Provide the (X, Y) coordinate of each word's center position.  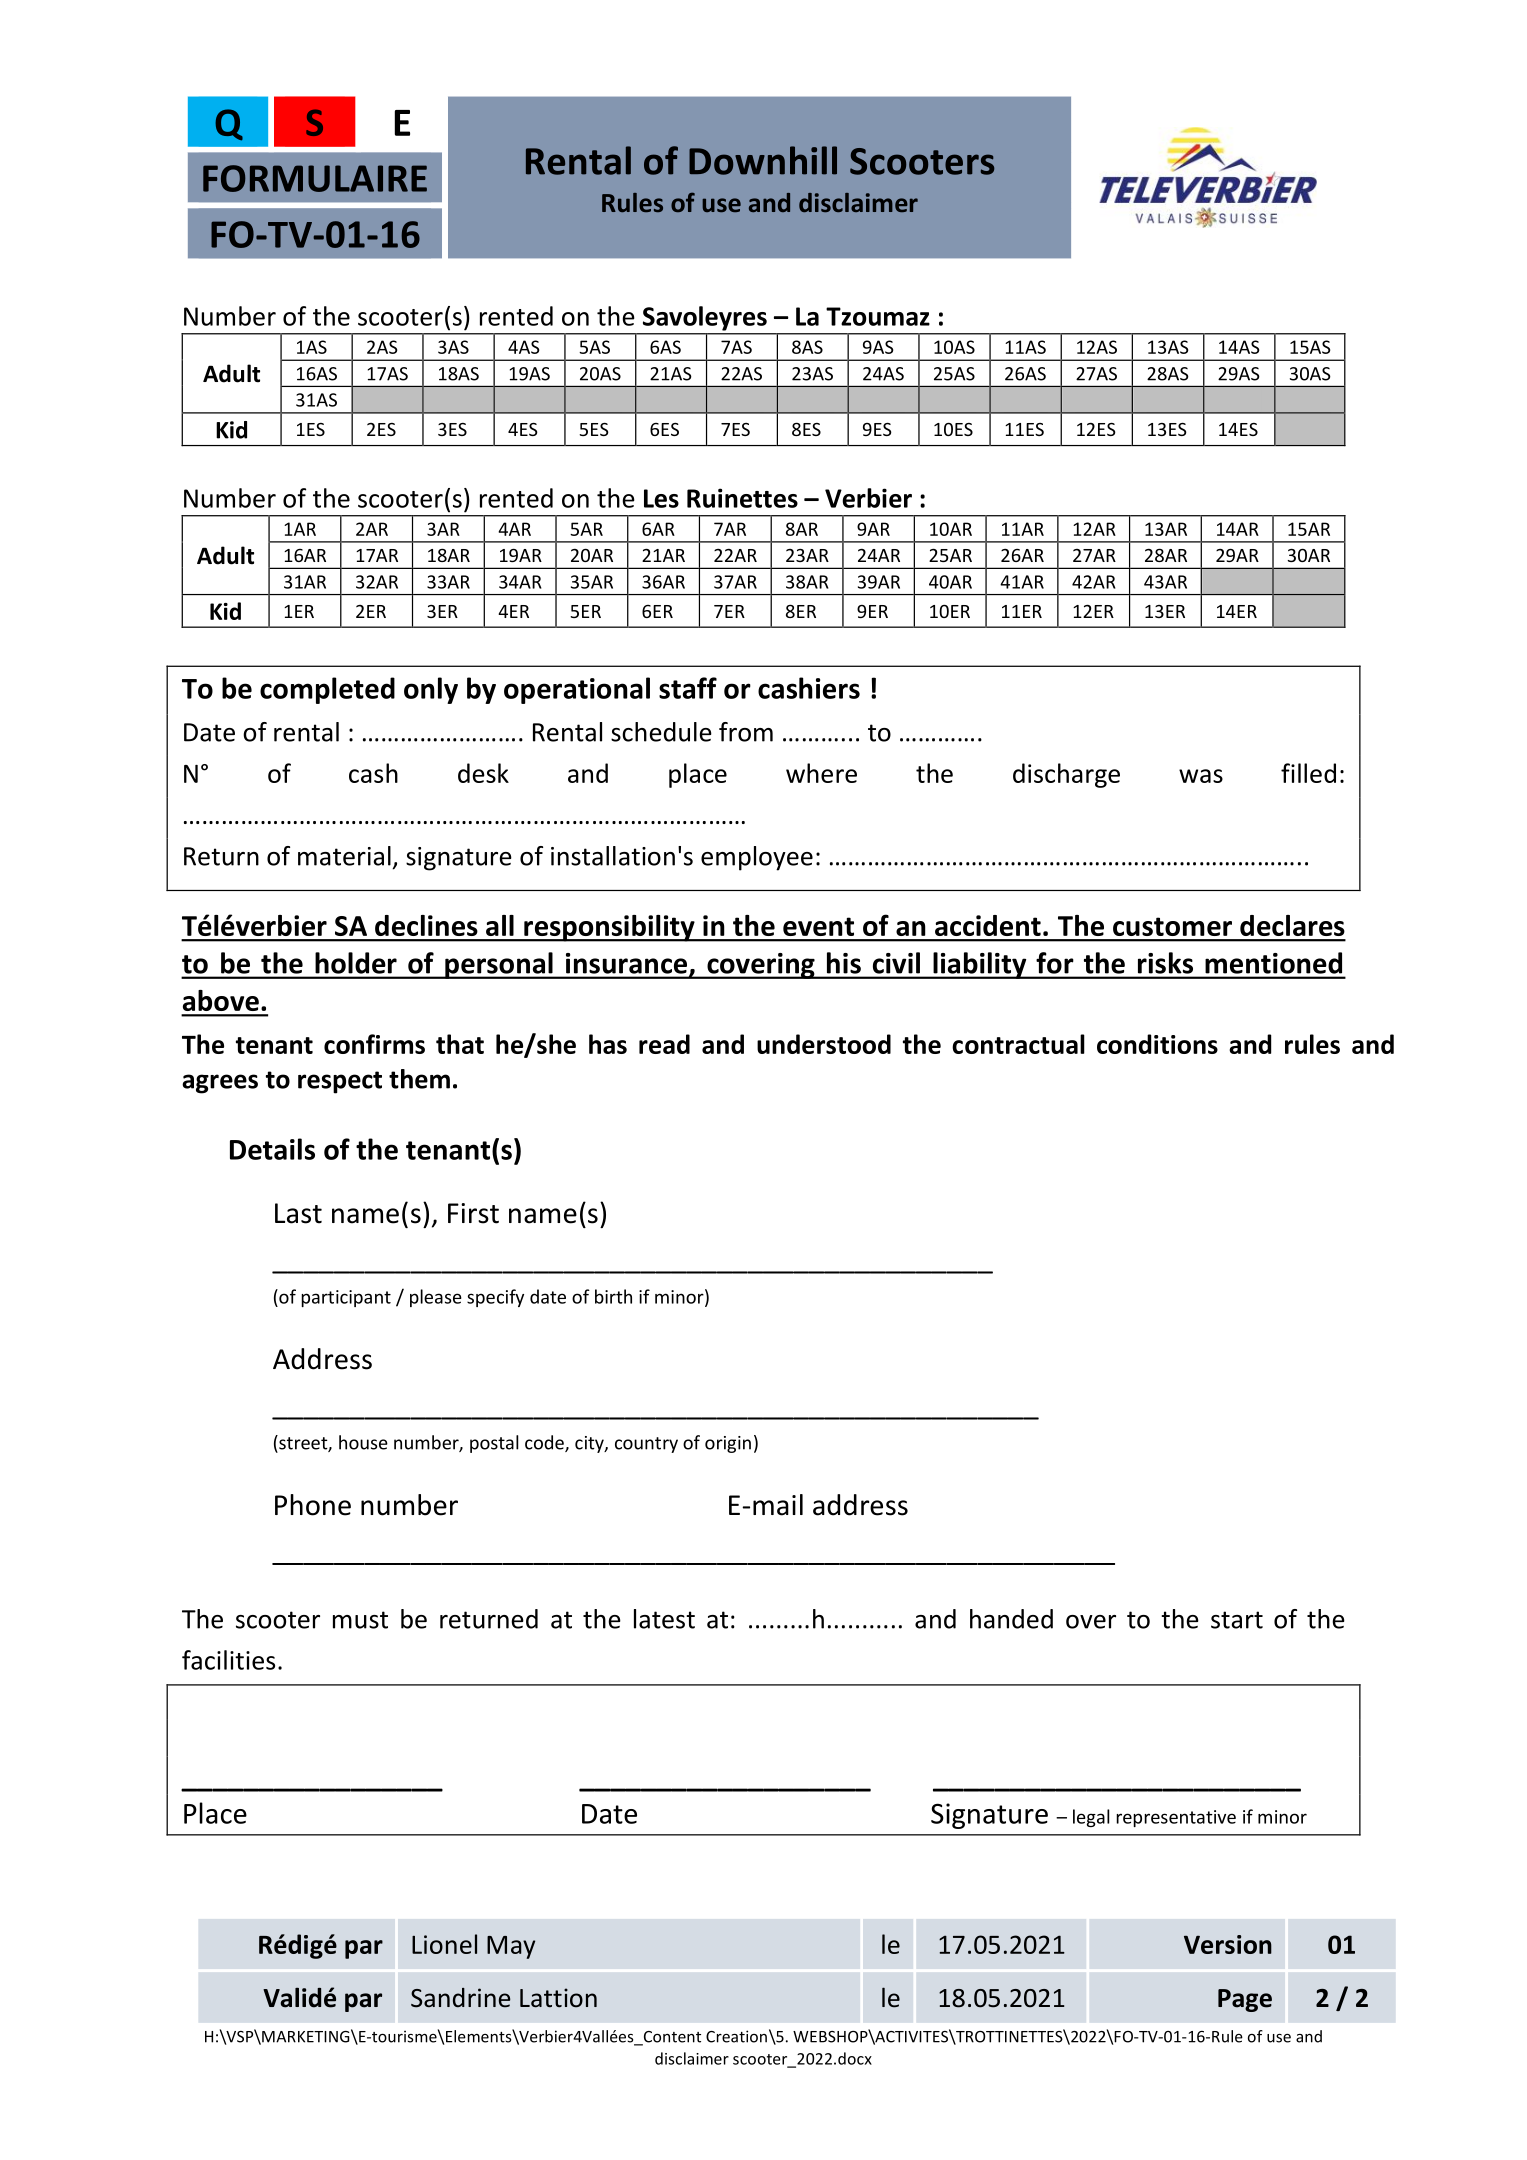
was (1201, 776)
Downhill (763, 160)
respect (340, 1082)
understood (824, 1044)
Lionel (444, 1944)
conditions (1157, 1044)
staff (688, 688)
